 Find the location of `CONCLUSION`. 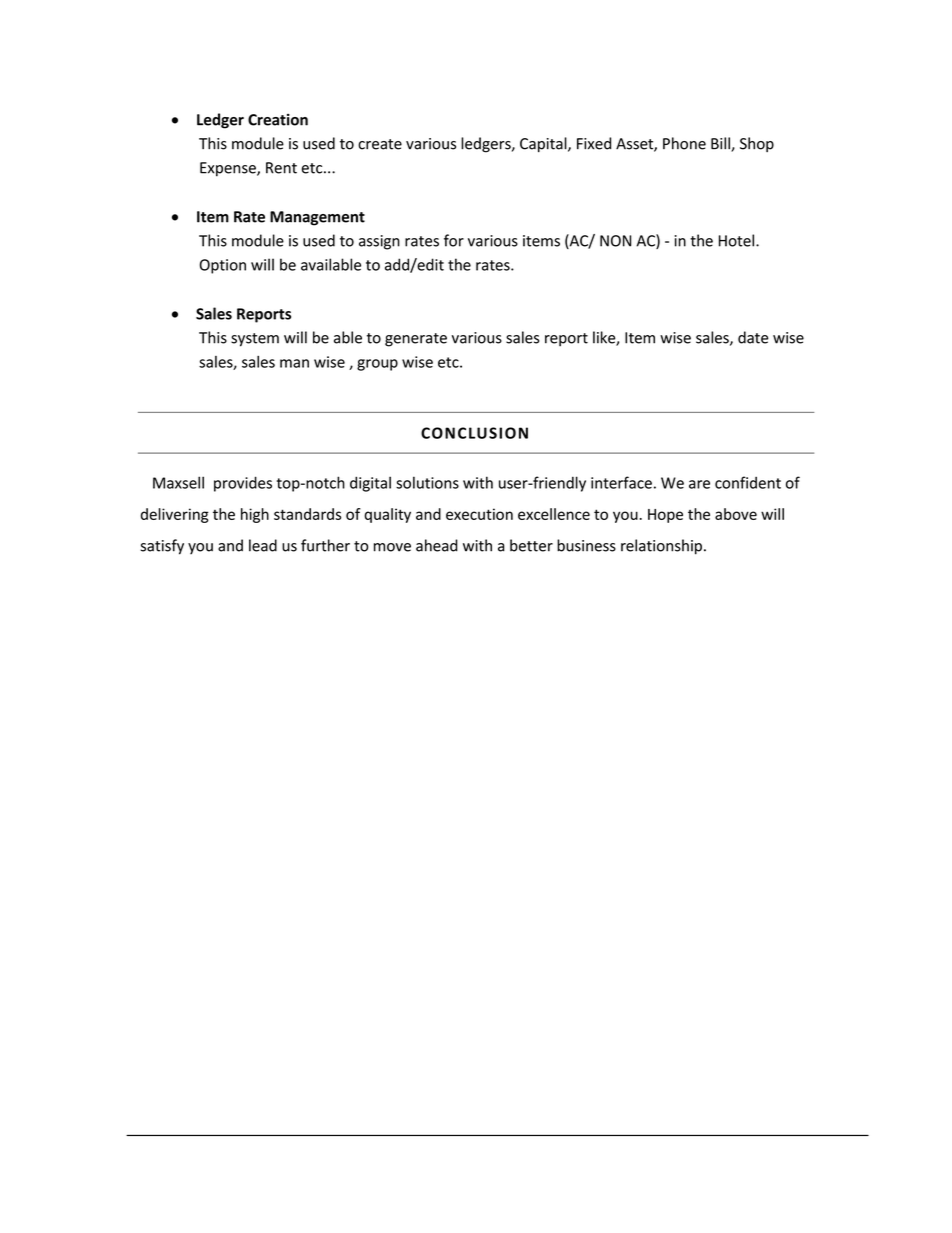

CONCLUSION is located at coordinates (474, 433).
